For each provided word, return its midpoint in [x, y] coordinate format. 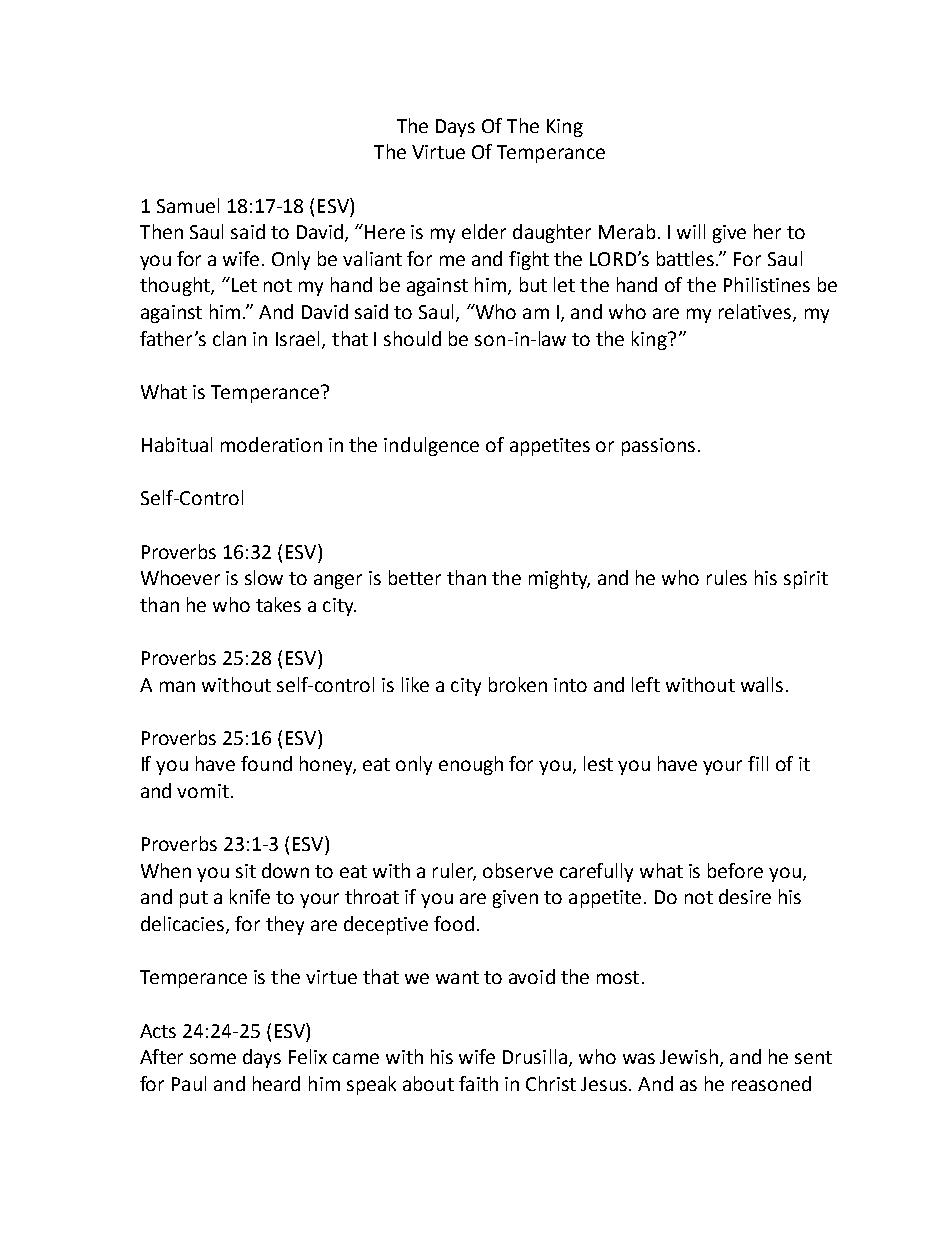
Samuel [188, 205]
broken [518, 684]
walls [762, 684]
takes [278, 604]
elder [484, 231]
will [691, 231]
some [213, 1058]
